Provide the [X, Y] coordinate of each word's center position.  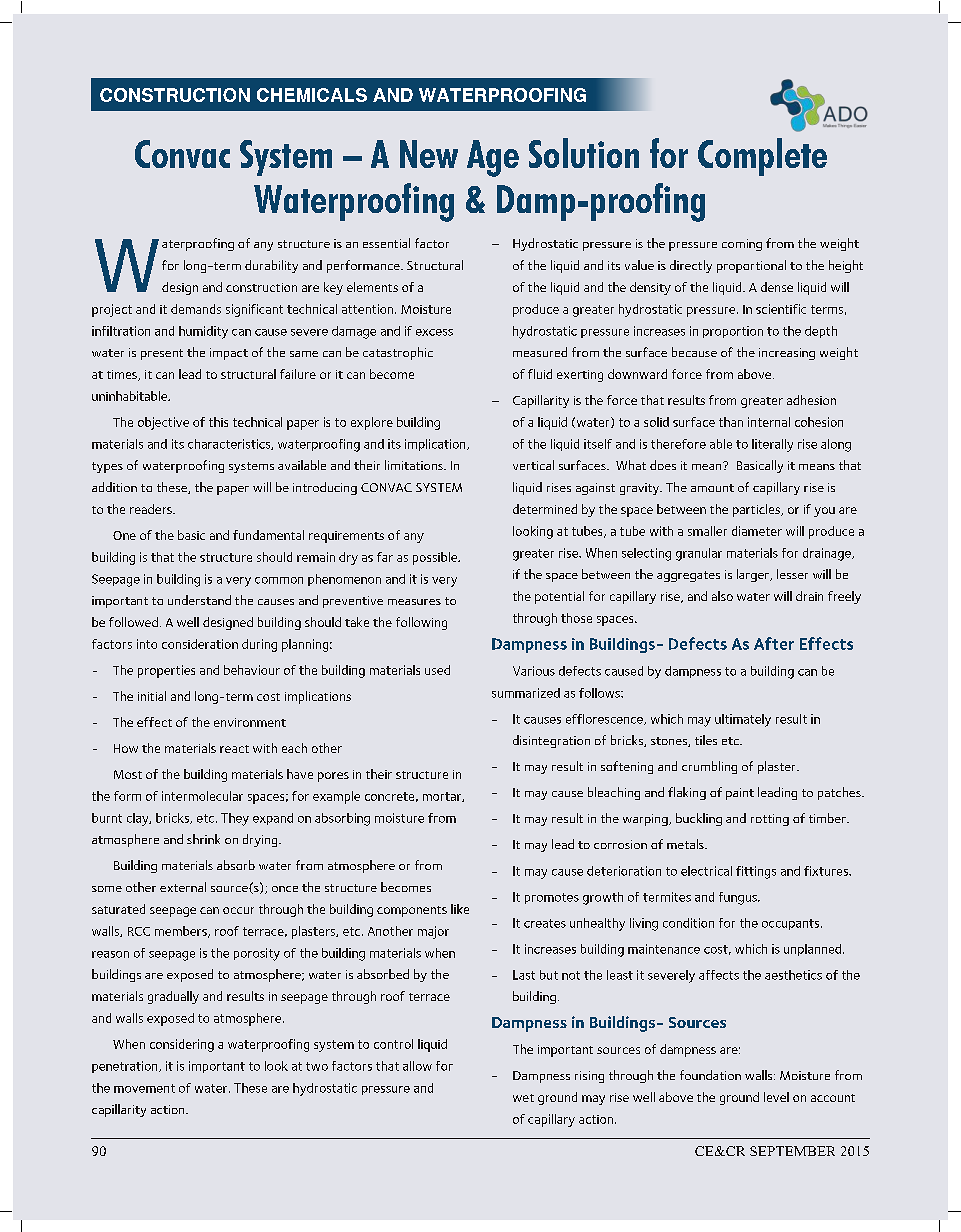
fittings [756, 872]
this [218, 422]
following [421, 623]
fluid [540, 374]
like [460, 909]
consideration [200, 644]
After [774, 643]
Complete [762, 157]
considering [182, 1045]
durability [271, 266]
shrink [203, 839]
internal [769, 422]
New [429, 154]
